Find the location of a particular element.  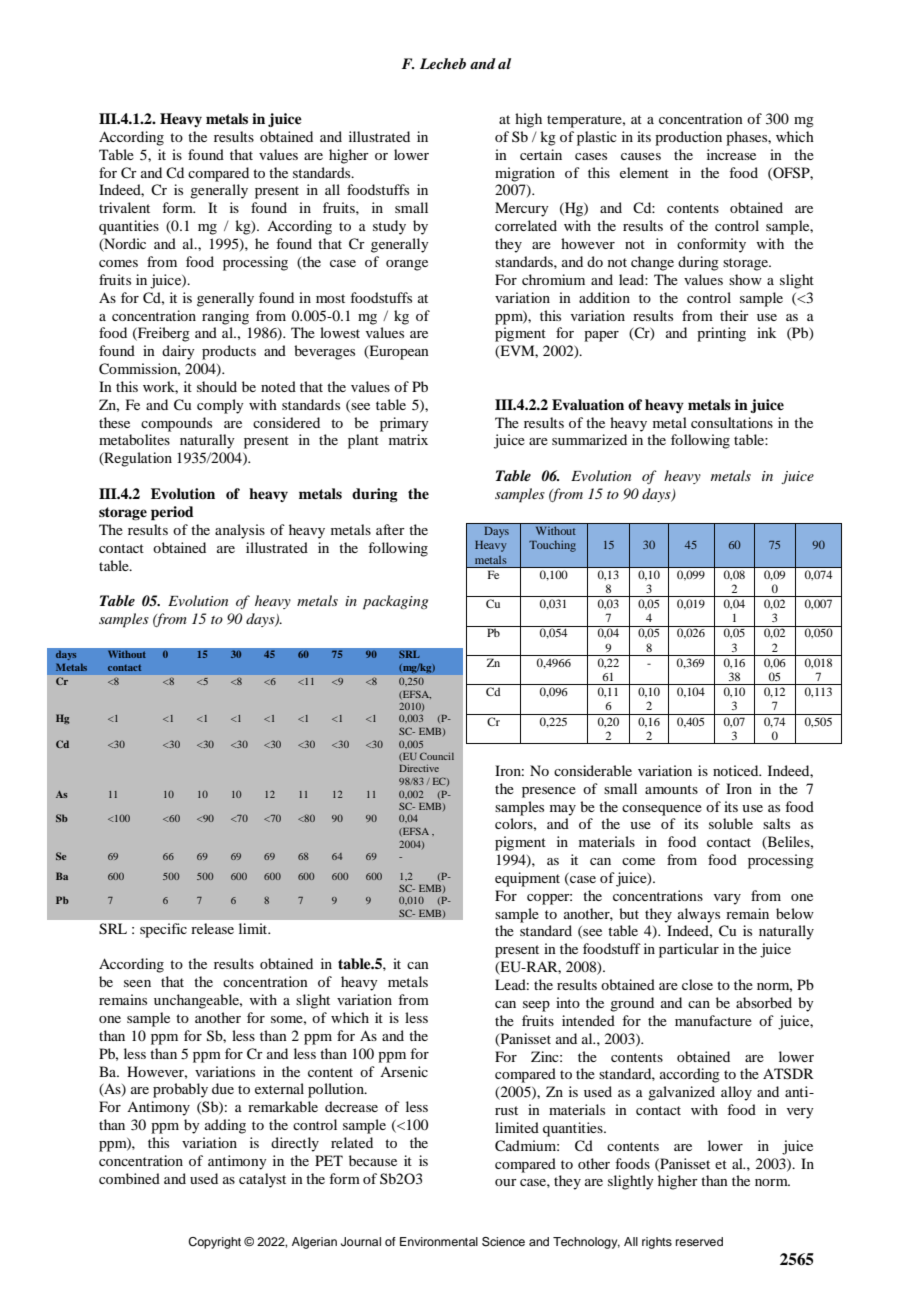

release is located at coordinates (212, 928).
